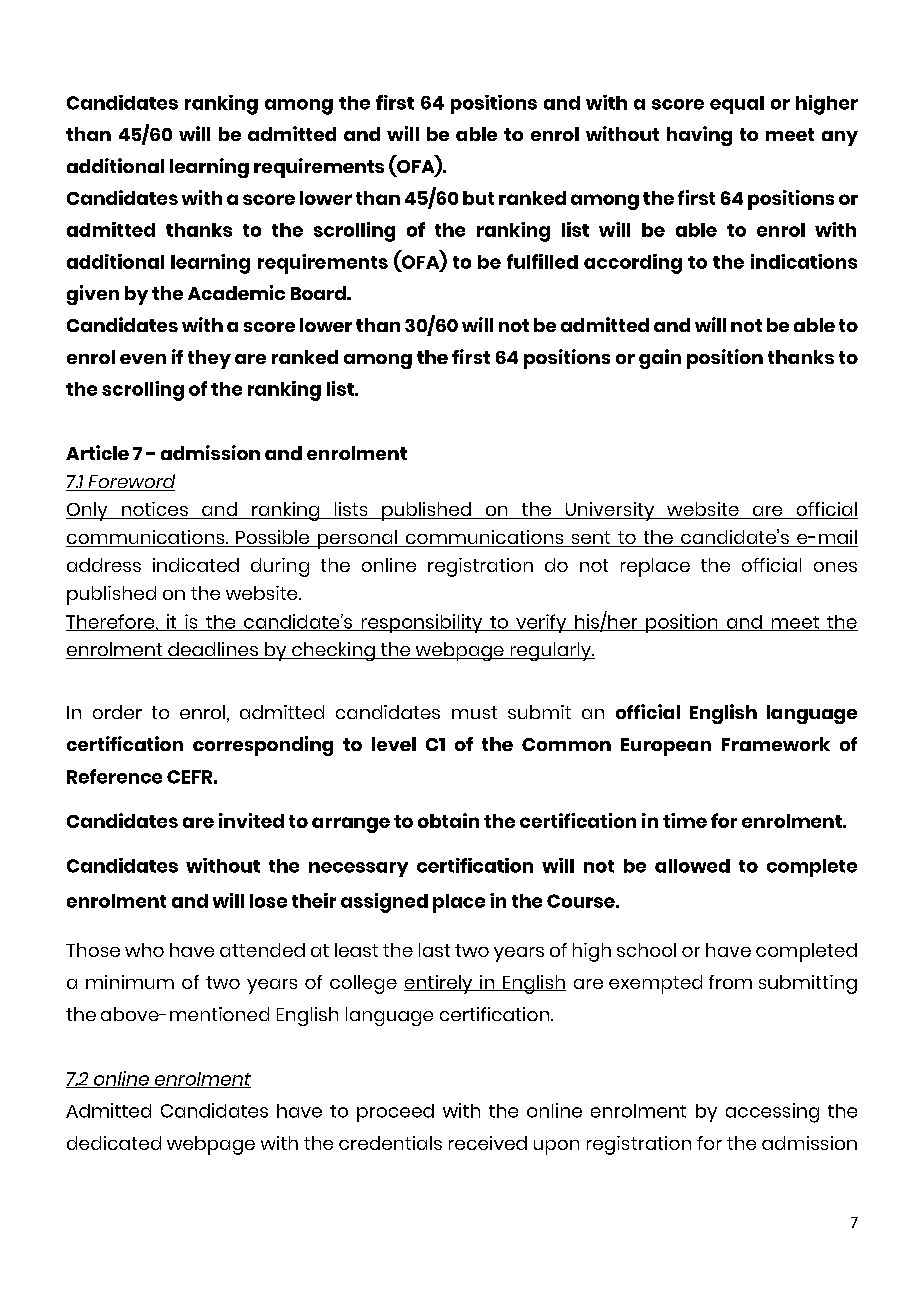 The image size is (924, 1308). I want to click on Academic, so click(236, 292).
